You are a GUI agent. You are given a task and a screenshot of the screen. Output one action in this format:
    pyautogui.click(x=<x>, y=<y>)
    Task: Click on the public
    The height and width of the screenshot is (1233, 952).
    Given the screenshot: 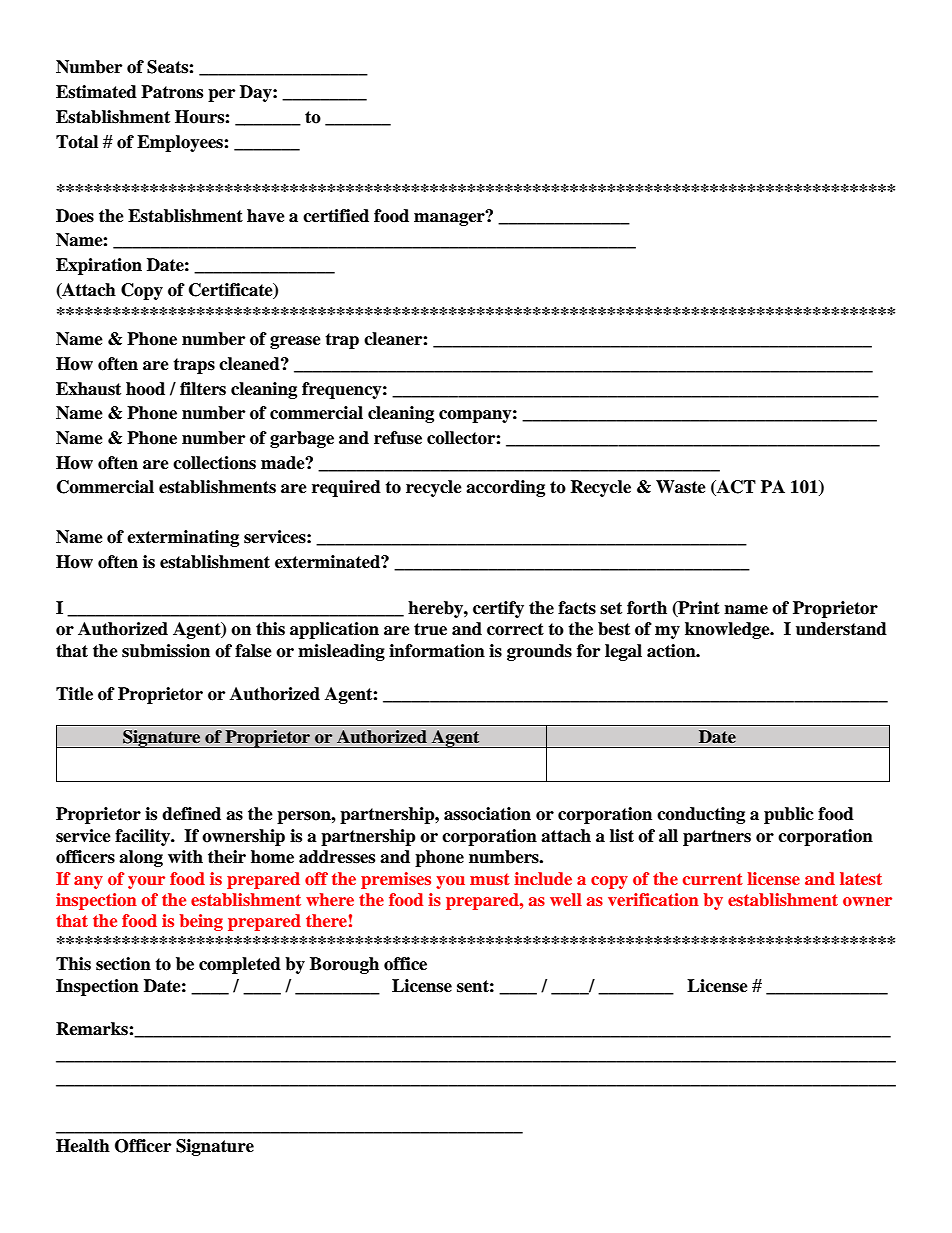 What is the action you would take?
    pyautogui.click(x=789, y=815)
